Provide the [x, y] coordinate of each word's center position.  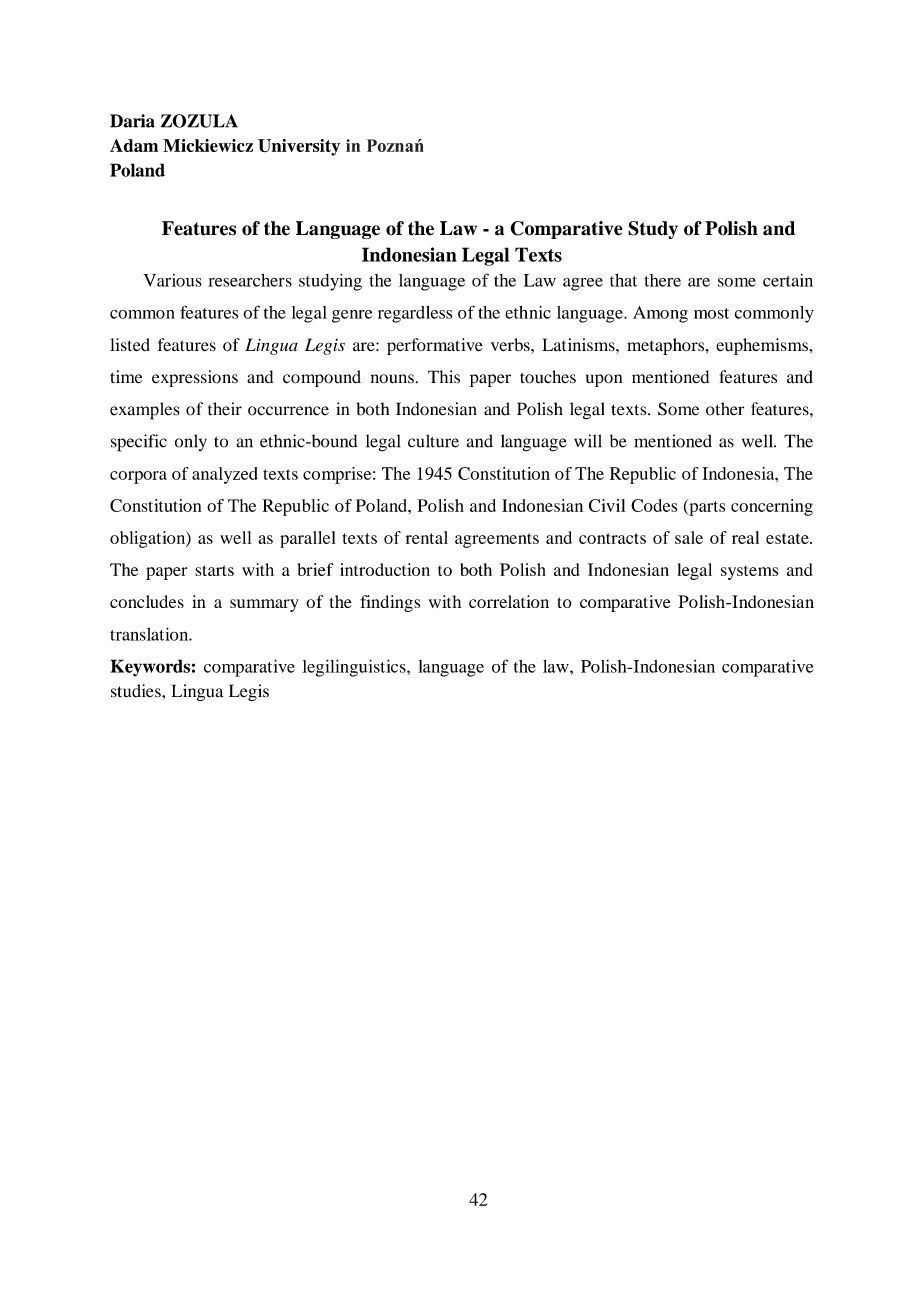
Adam [134, 145]
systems [749, 573]
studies [137, 691]
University [299, 147]
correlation [509, 601]
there [662, 280]
